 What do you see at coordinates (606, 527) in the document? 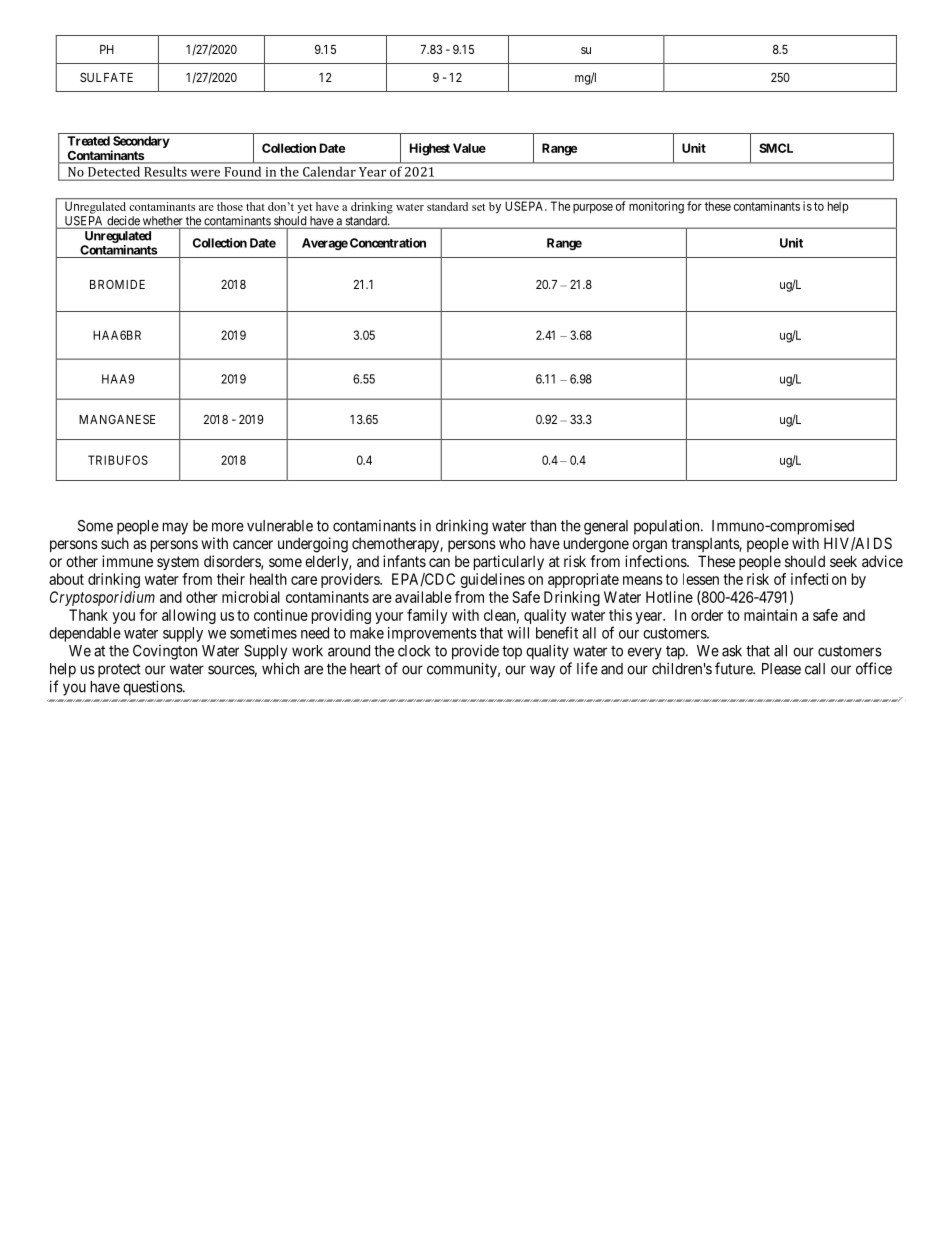
I see `general` at bounding box center [606, 527].
